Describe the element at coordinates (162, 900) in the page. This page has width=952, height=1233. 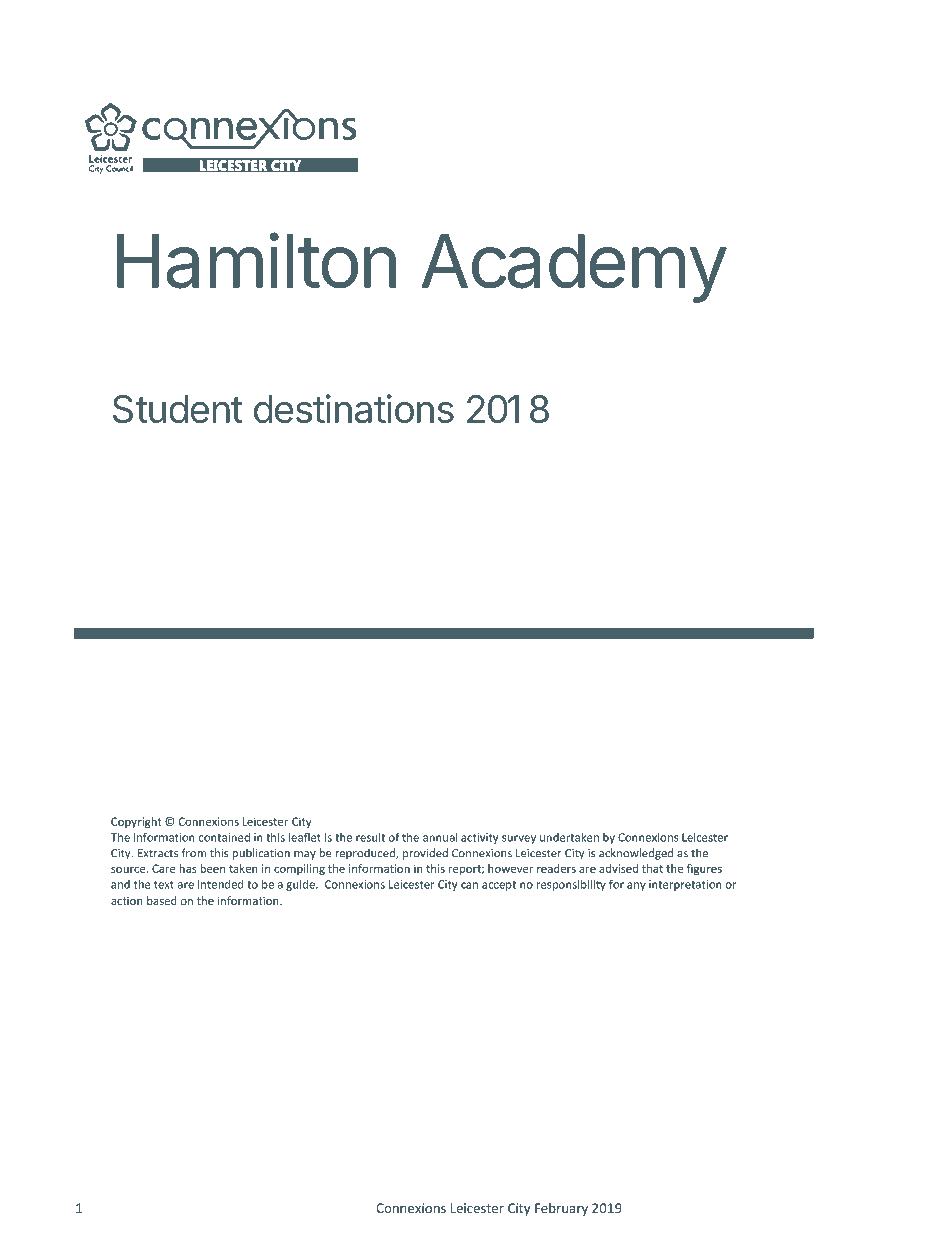
I see `based` at that location.
